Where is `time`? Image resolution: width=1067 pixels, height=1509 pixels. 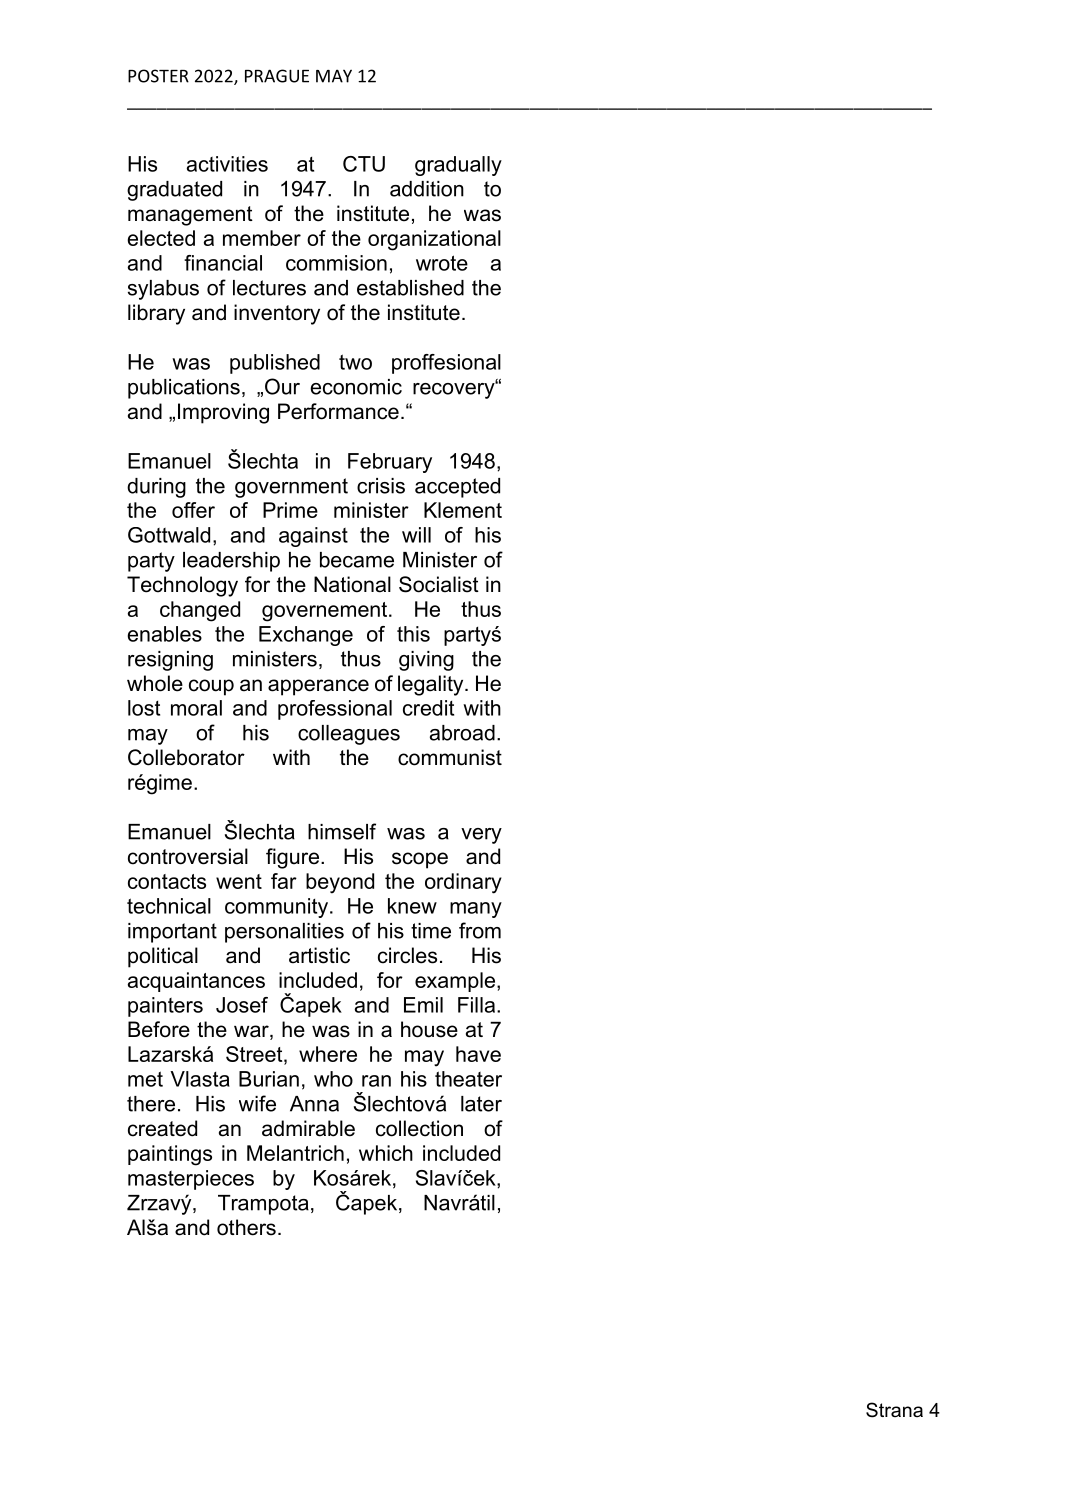 time is located at coordinates (431, 931).
